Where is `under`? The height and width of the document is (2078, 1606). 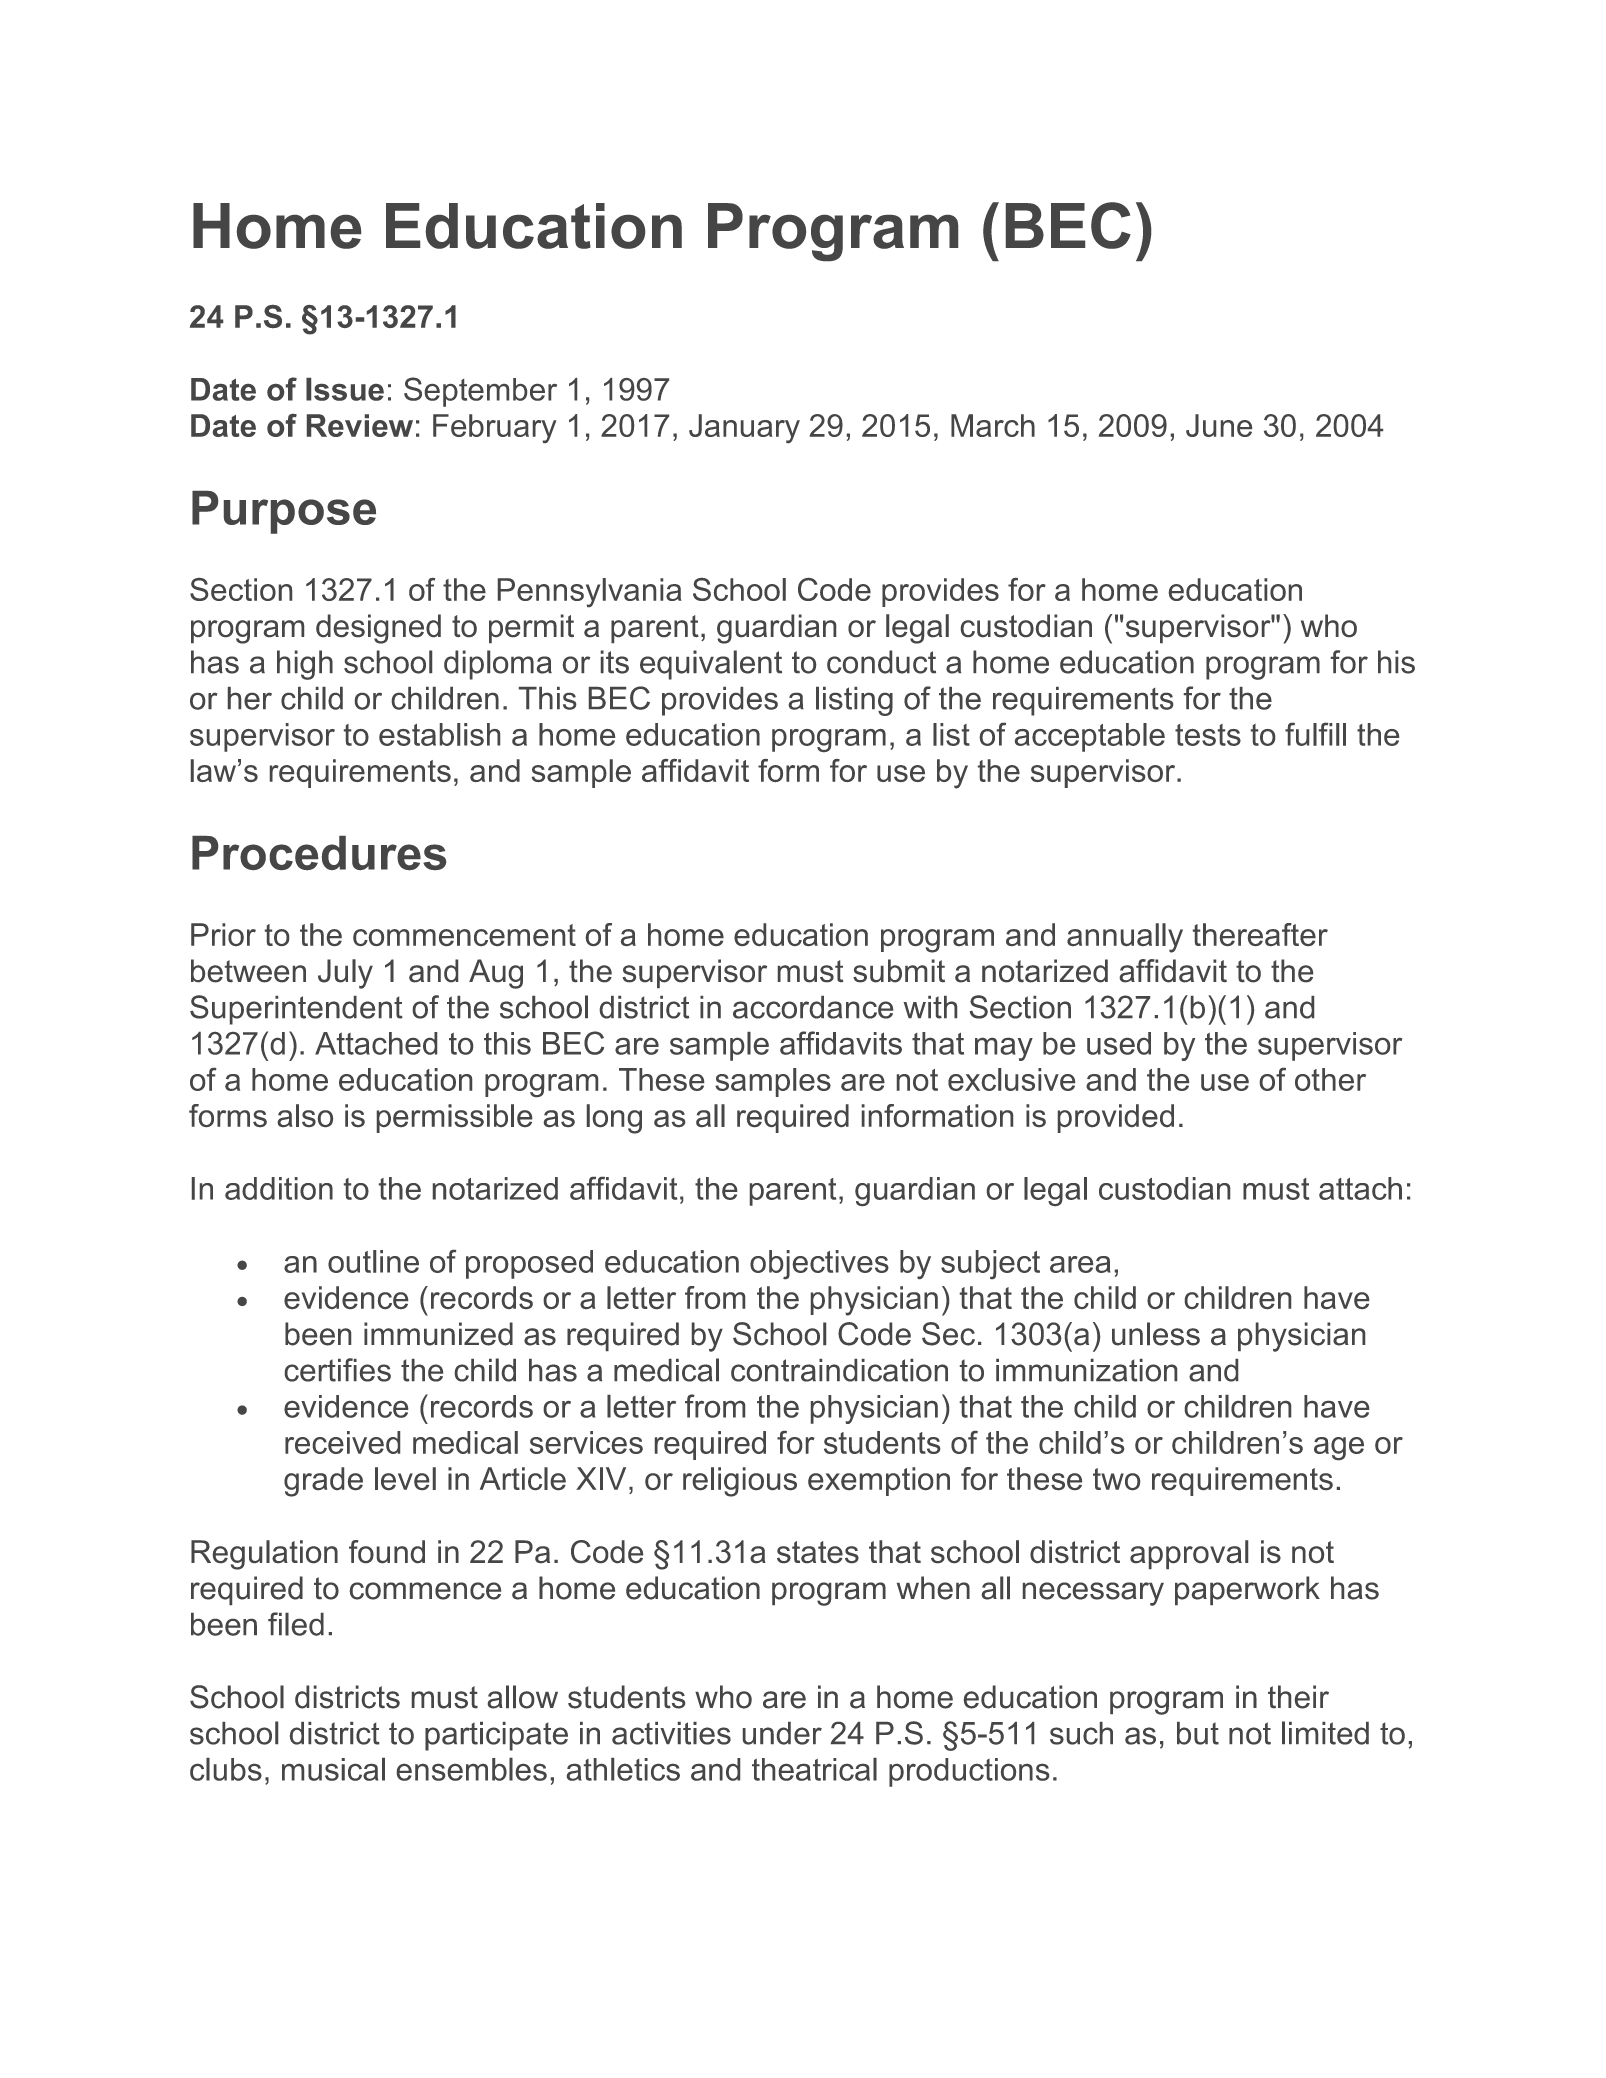
under is located at coordinates (782, 1733).
